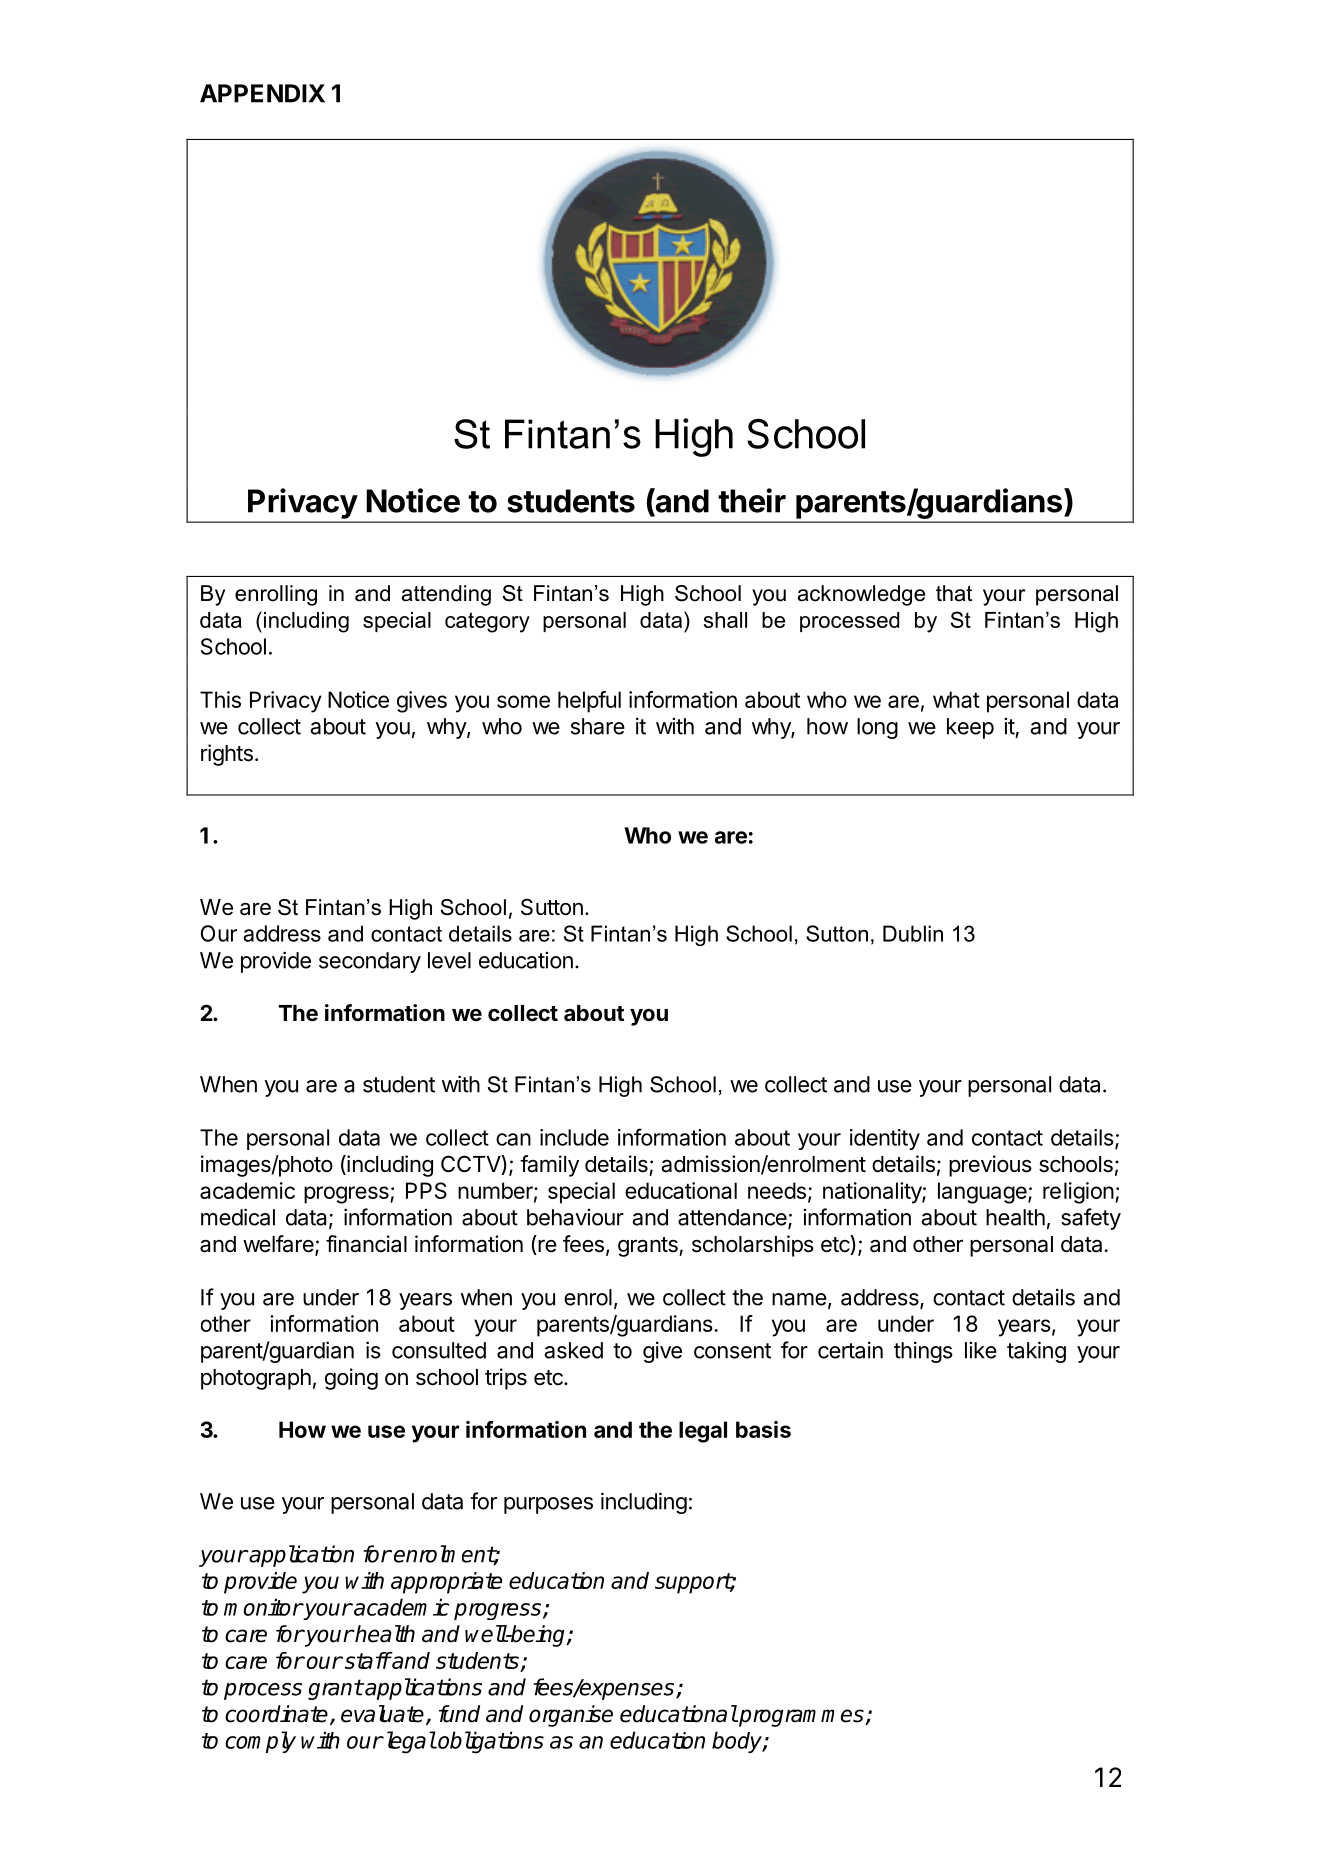  What do you see at coordinates (370, 962) in the screenshot?
I see `secondary` at bounding box center [370, 962].
